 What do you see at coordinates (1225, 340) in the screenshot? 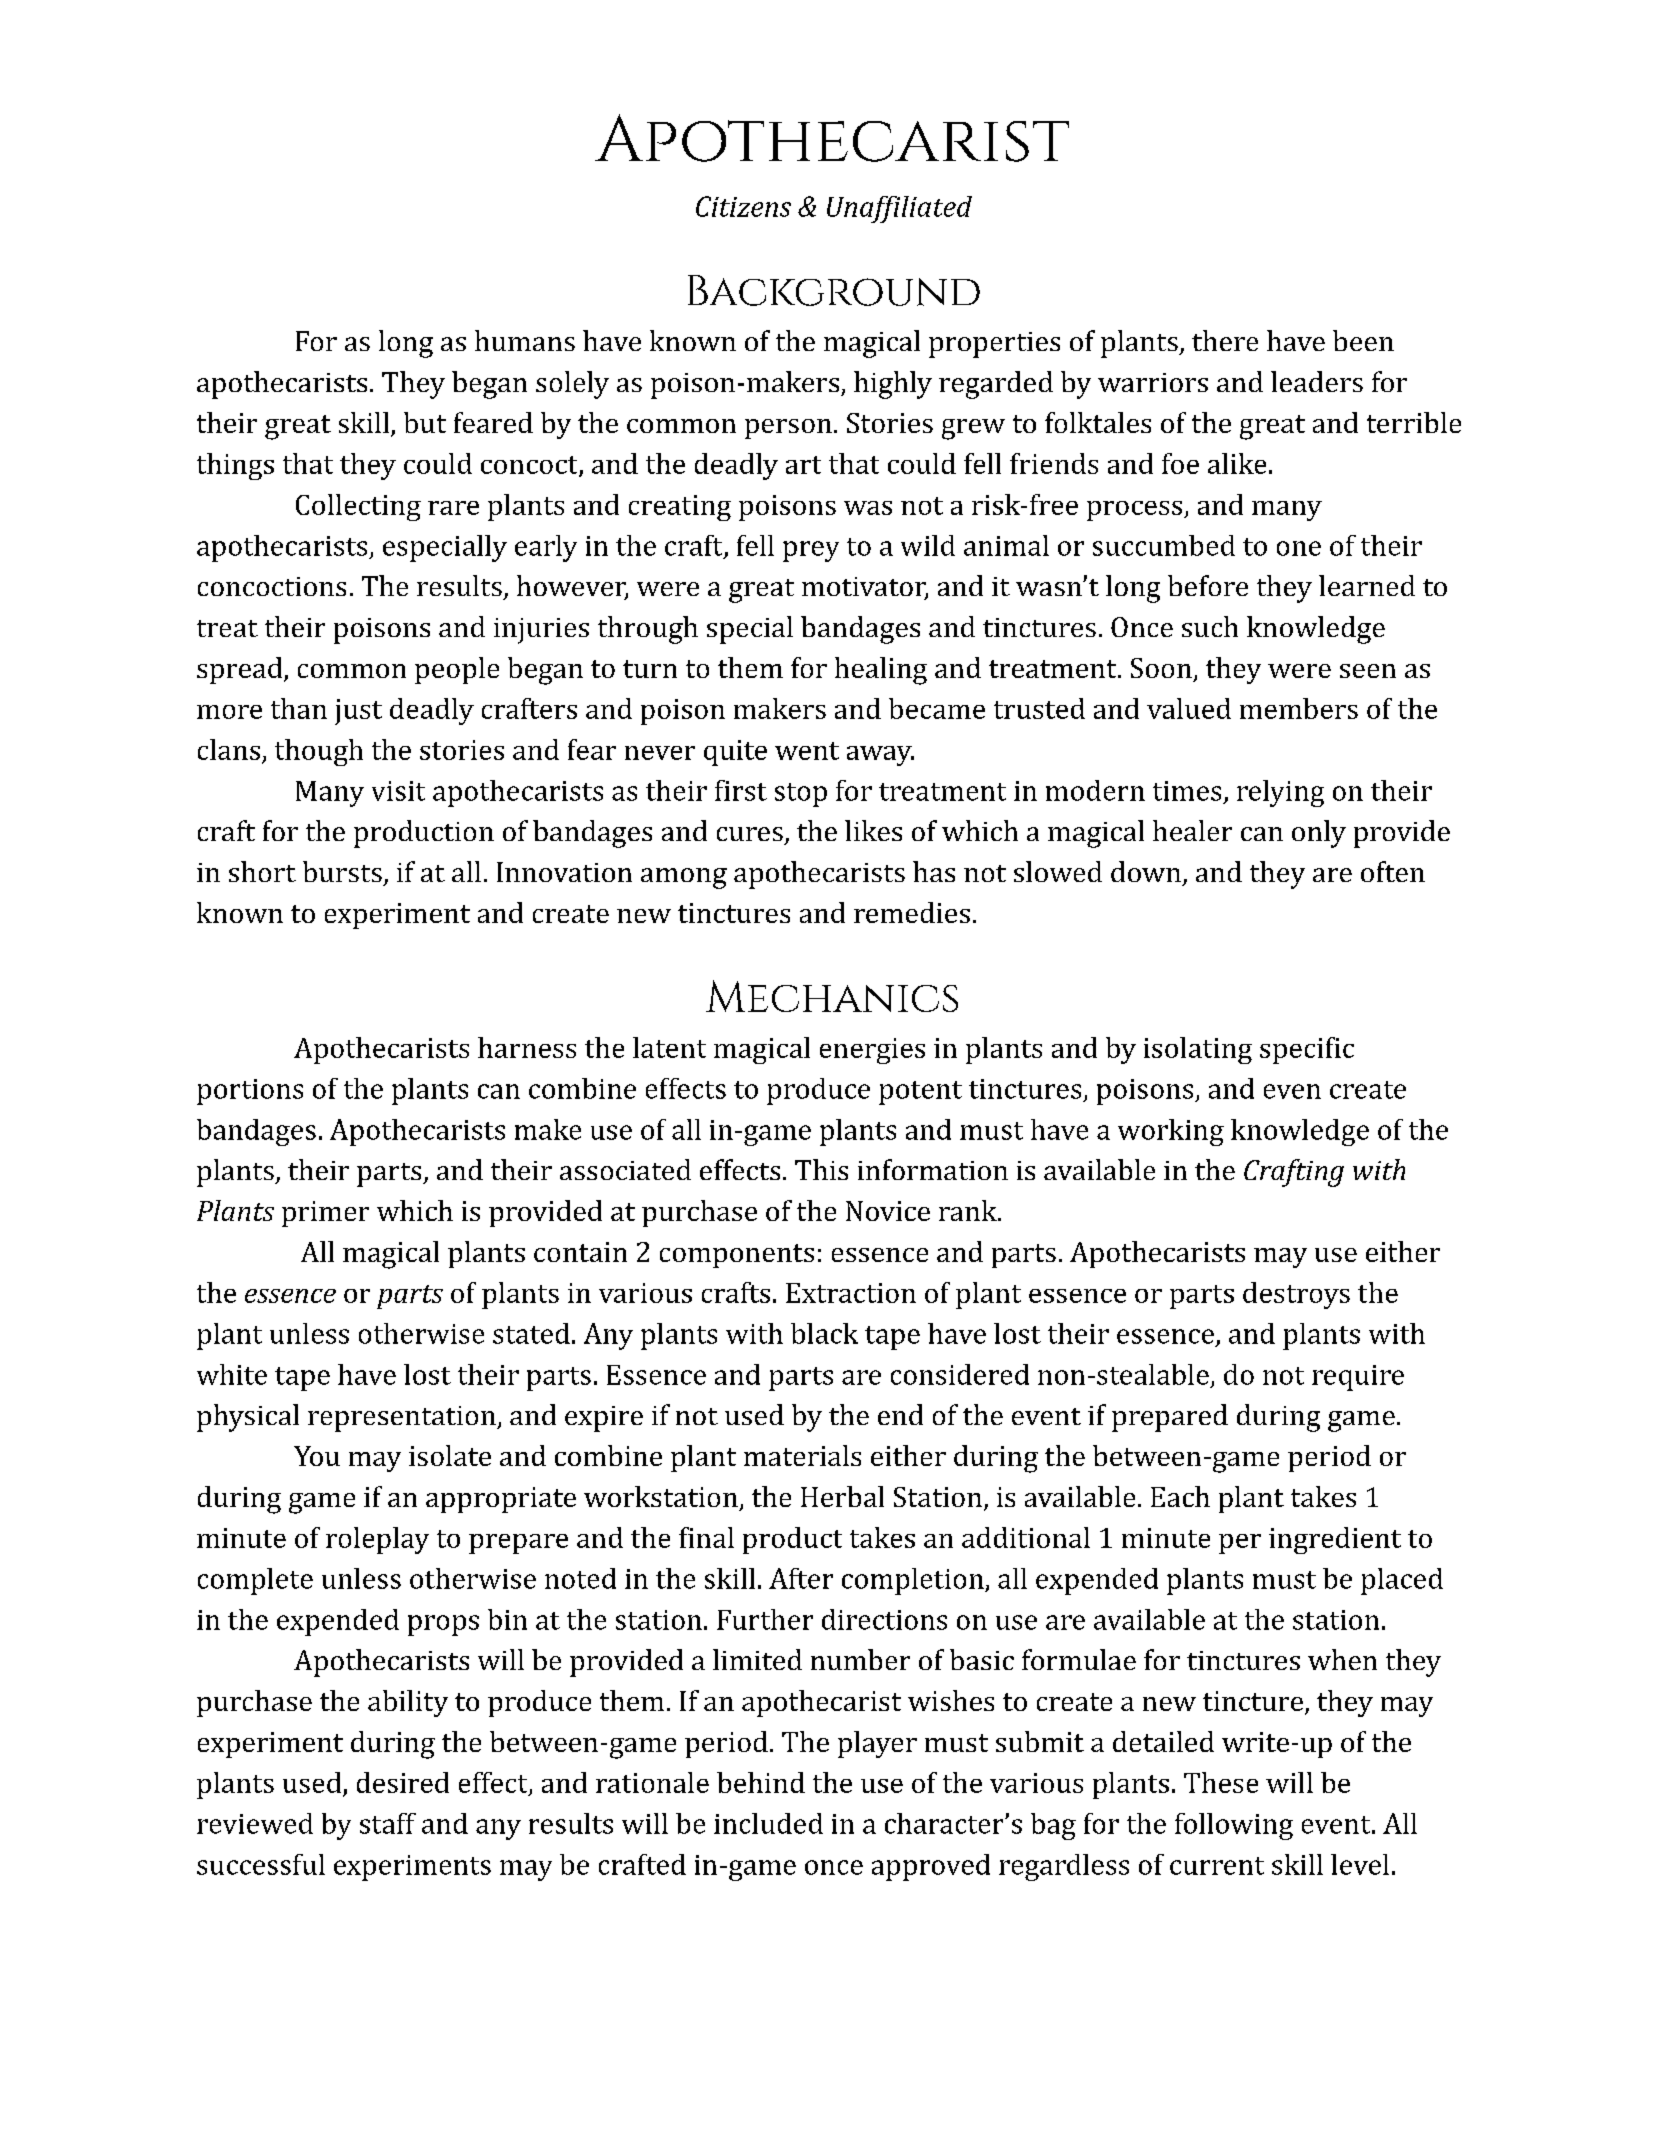
I see `there` at bounding box center [1225, 340].
